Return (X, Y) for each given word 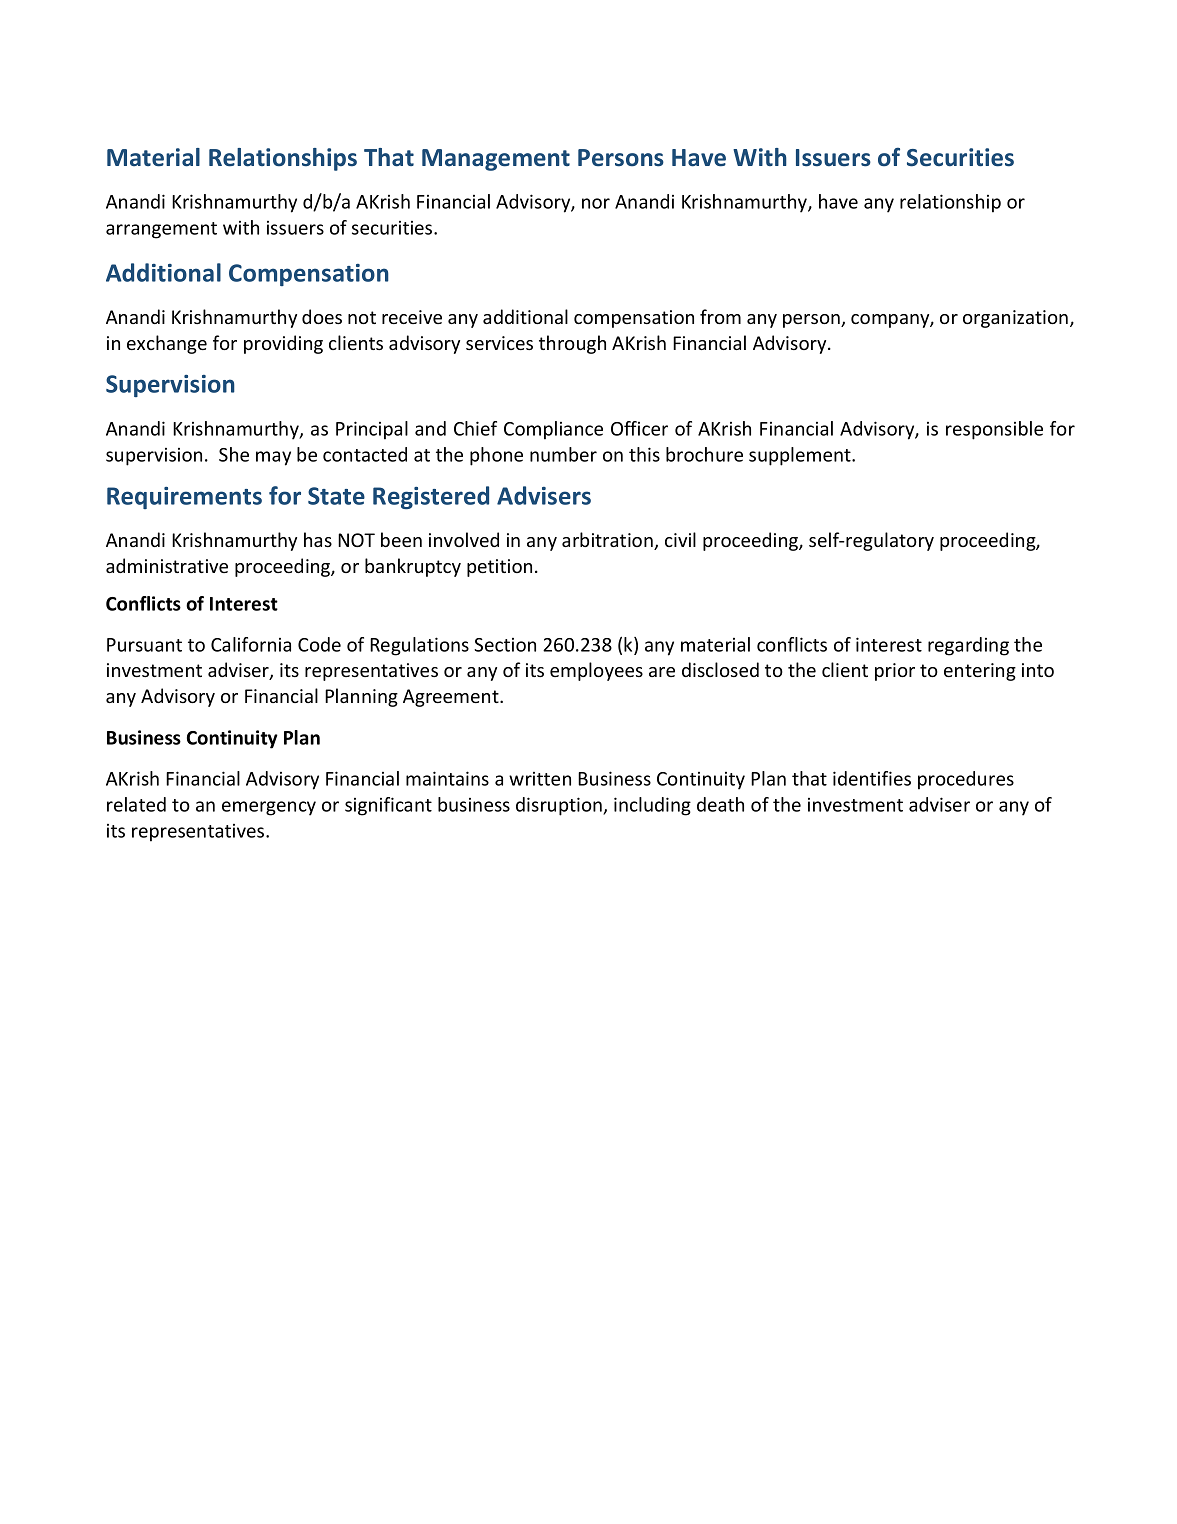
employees (596, 671)
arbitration (608, 541)
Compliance (553, 430)
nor (596, 203)
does (322, 316)
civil (680, 539)
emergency (269, 808)
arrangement (161, 230)
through (572, 344)
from (720, 316)
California (251, 644)
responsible (994, 430)
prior (895, 672)
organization (1017, 319)
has (318, 539)
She (234, 454)
